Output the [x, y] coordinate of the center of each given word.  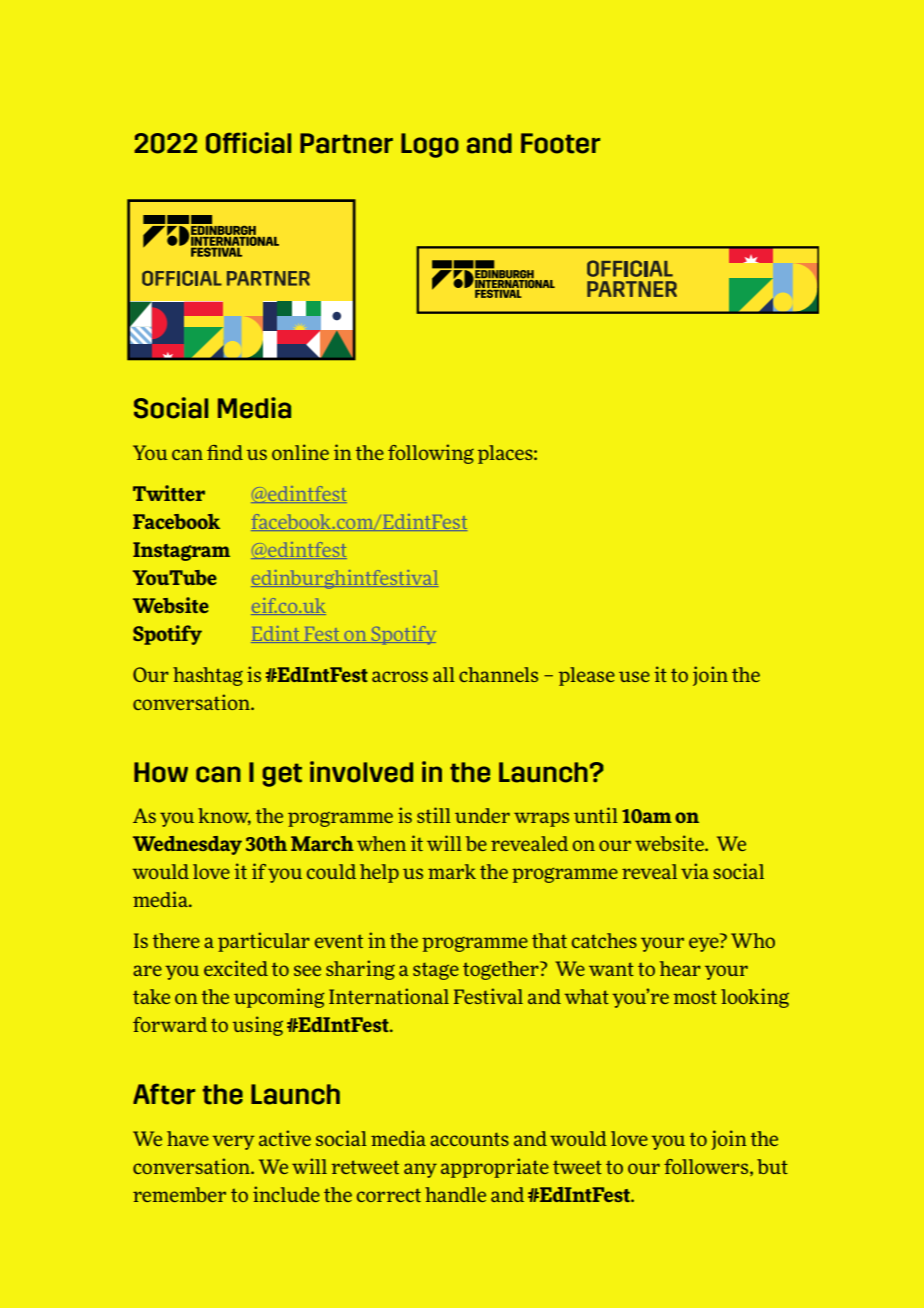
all [444, 674]
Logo [430, 145]
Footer [560, 143]
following [431, 454]
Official [248, 143]
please [587, 676]
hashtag [208, 676]
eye [704, 944]
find [225, 452]
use [634, 676]
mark [452, 871]
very [233, 1142]
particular [264, 942]
